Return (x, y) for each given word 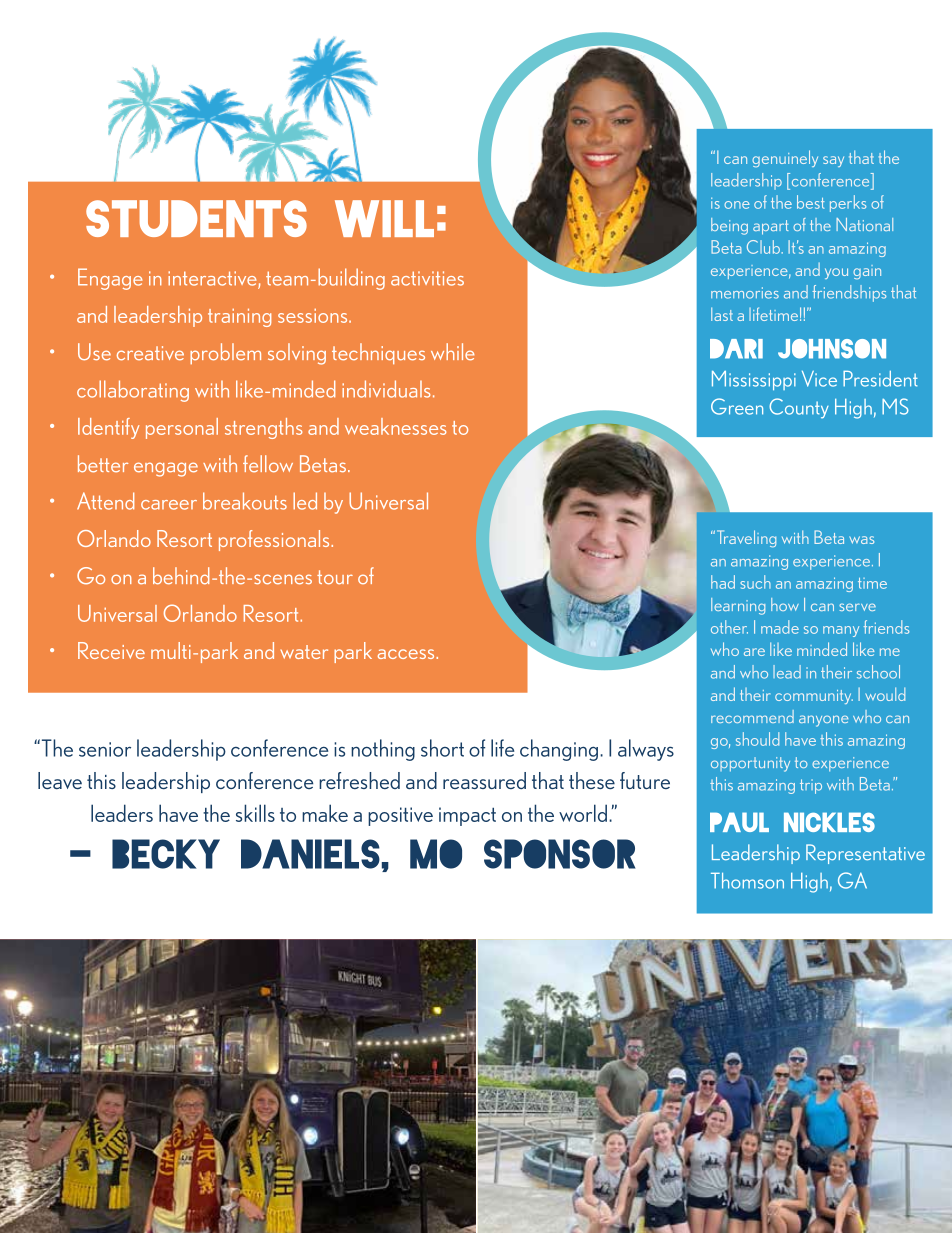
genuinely (785, 158)
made (780, 627)
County (799, 408)
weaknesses (395, 426)
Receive (111, 650)
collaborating (133, 391)
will (384, 218)
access (407, 654)
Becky (166, 854)
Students (196, 218)
